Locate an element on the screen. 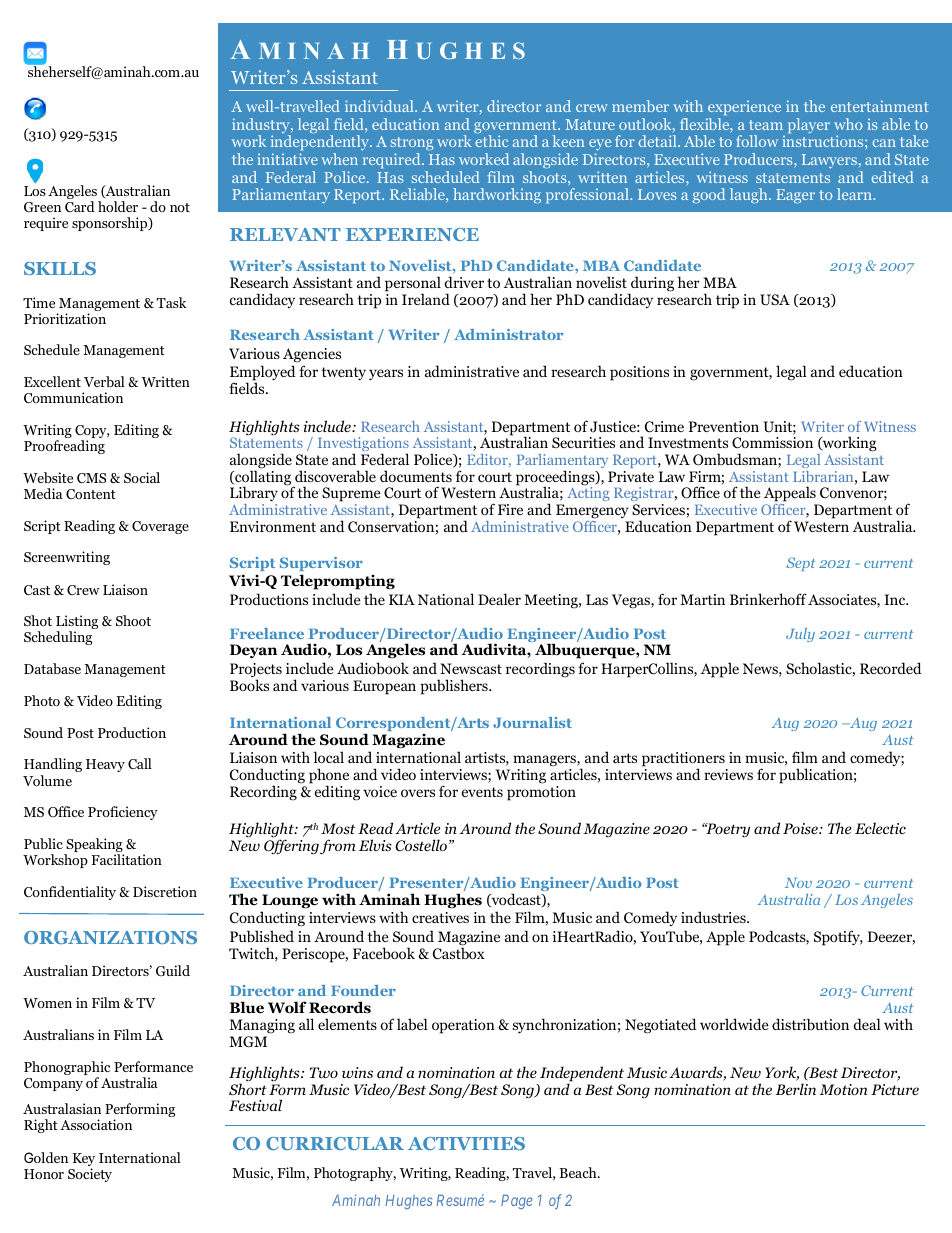  Social is located at coordinates (142, 477).
